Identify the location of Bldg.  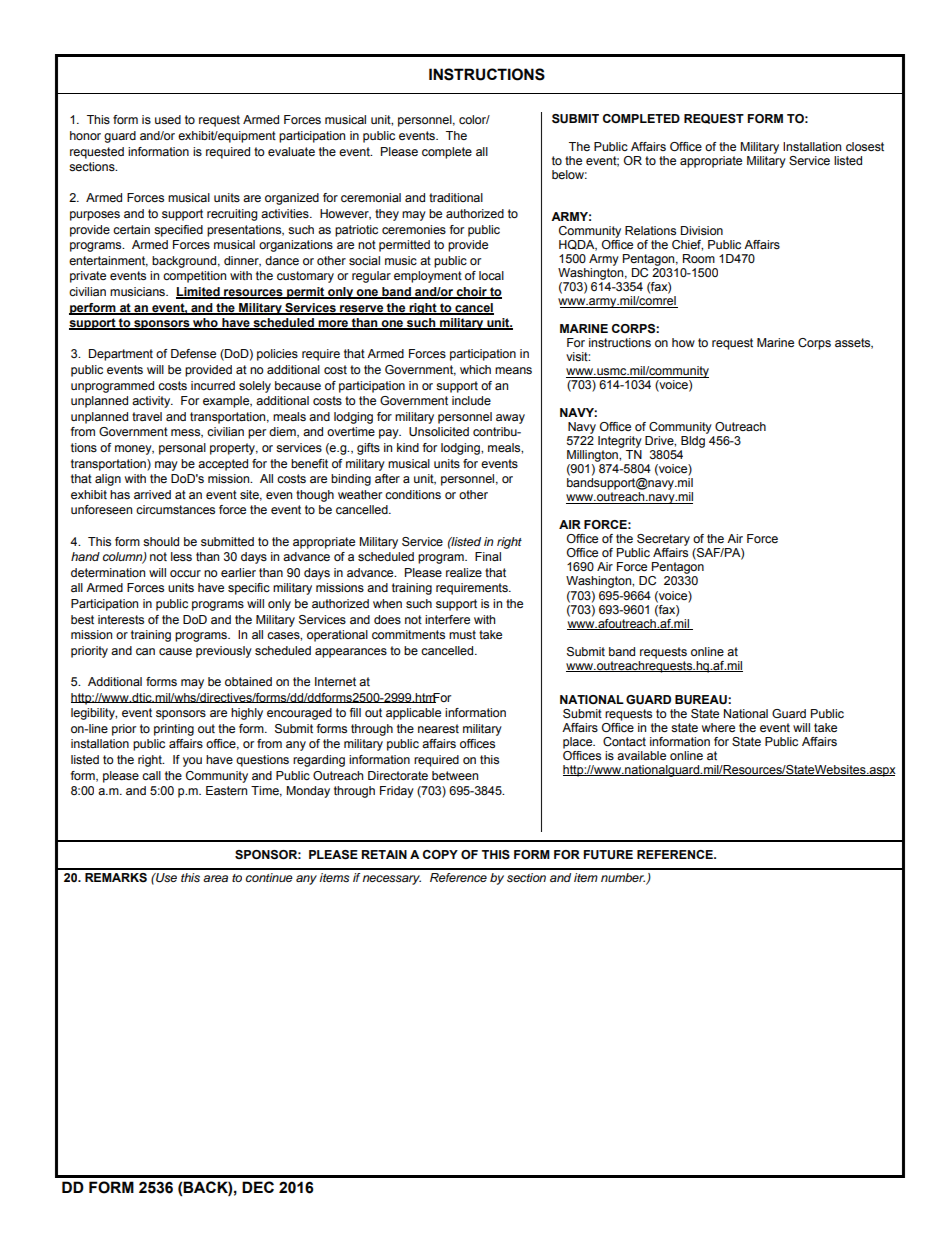
(693, 442).
